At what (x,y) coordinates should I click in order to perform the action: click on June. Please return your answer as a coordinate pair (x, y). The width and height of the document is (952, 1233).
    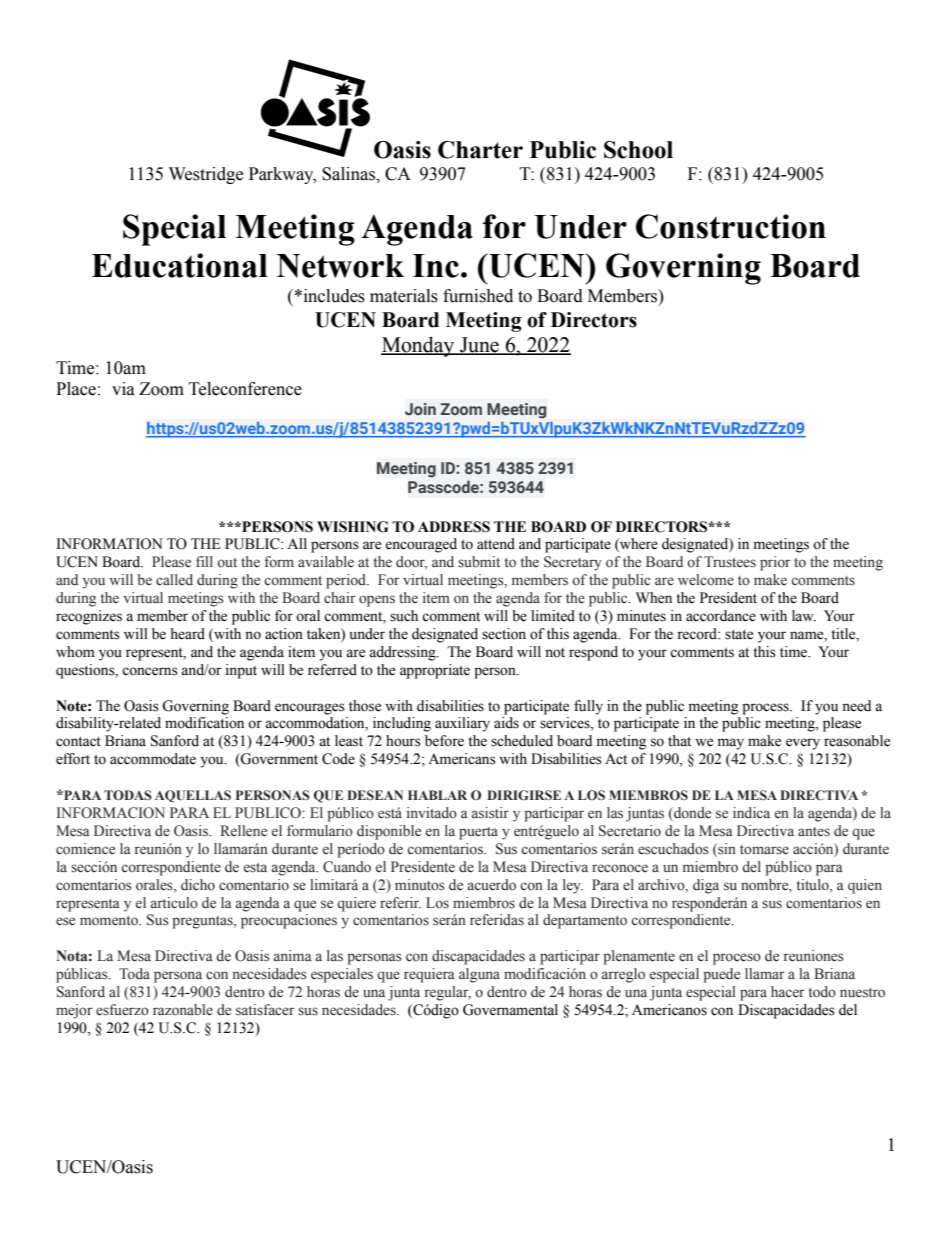
    Looking at the image, I should click on (479, 345).
